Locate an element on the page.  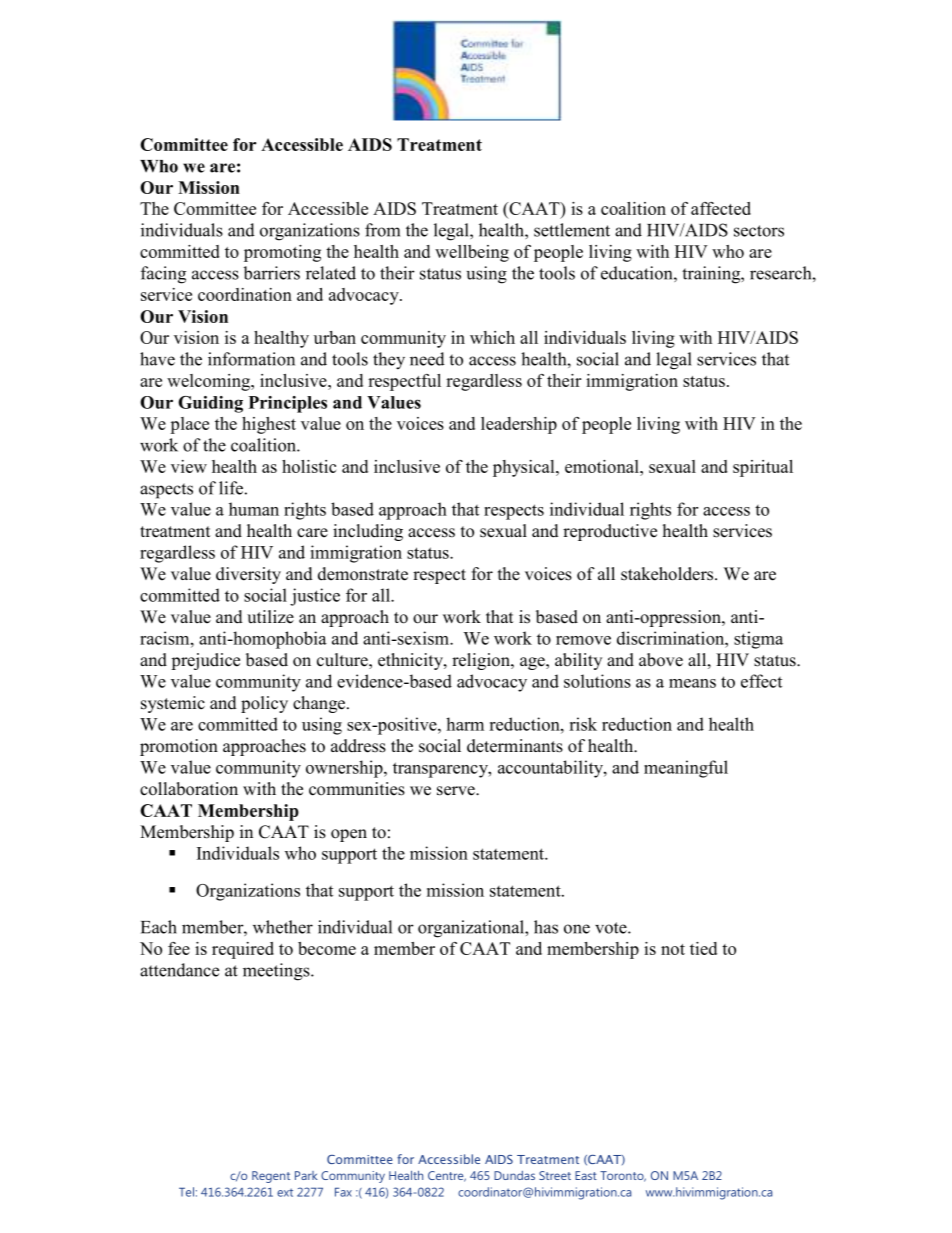
spiritual is located at coordinates (763, 468).
